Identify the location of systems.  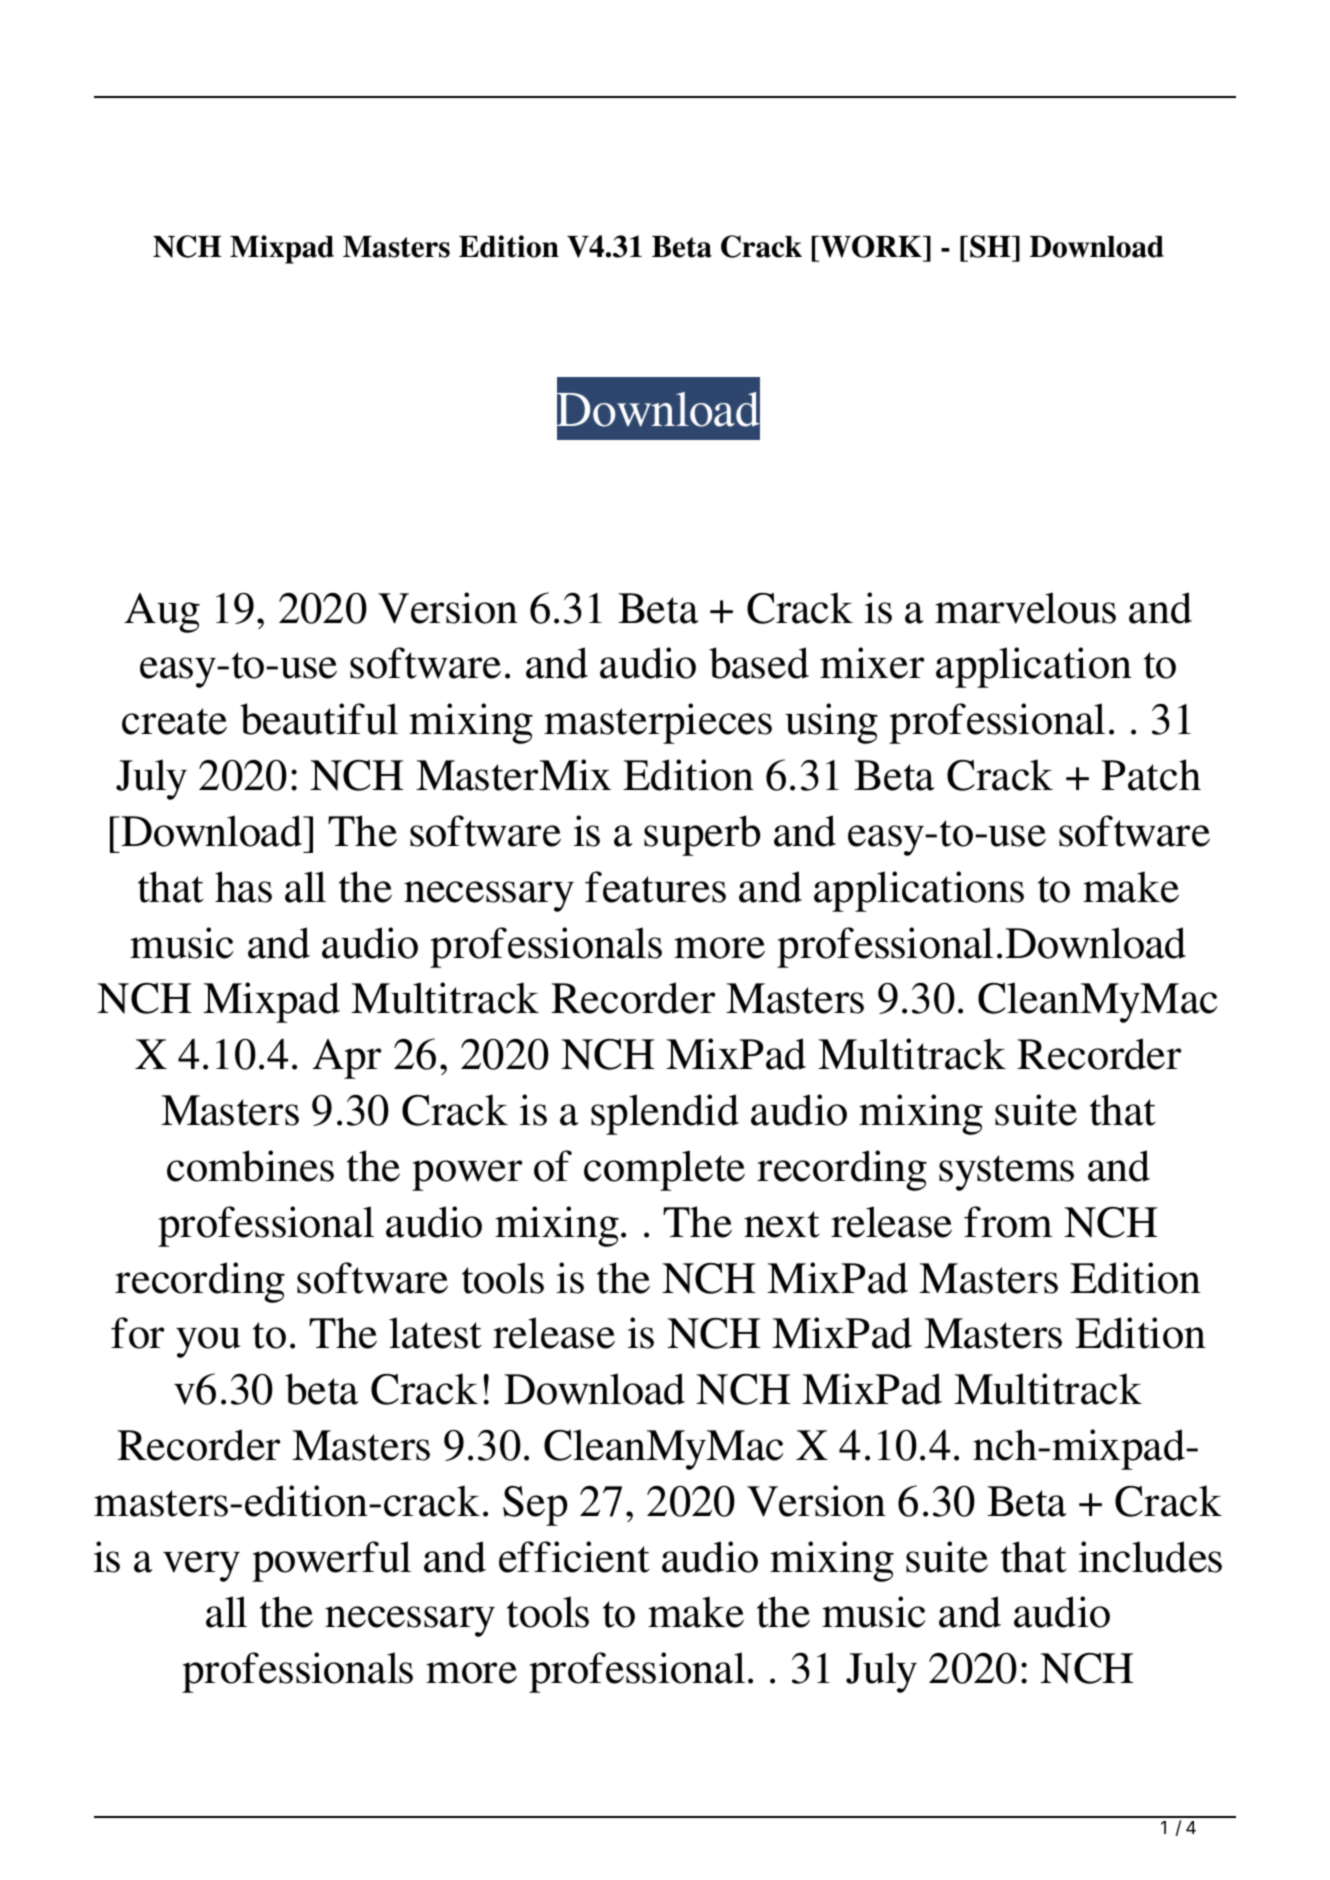
(1006, 1173).
